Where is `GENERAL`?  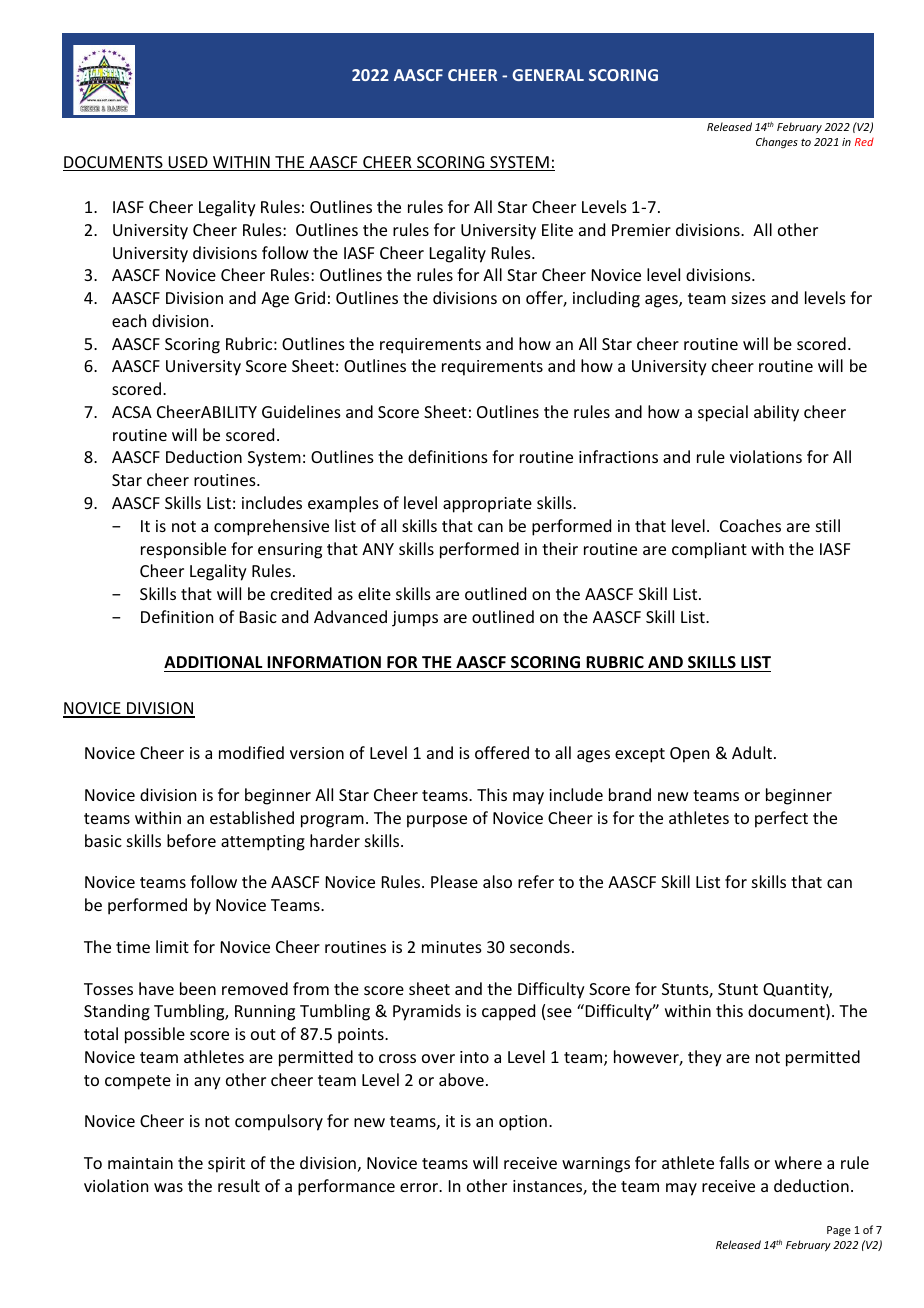
GENERAL is located at coordinates (548, 75).
